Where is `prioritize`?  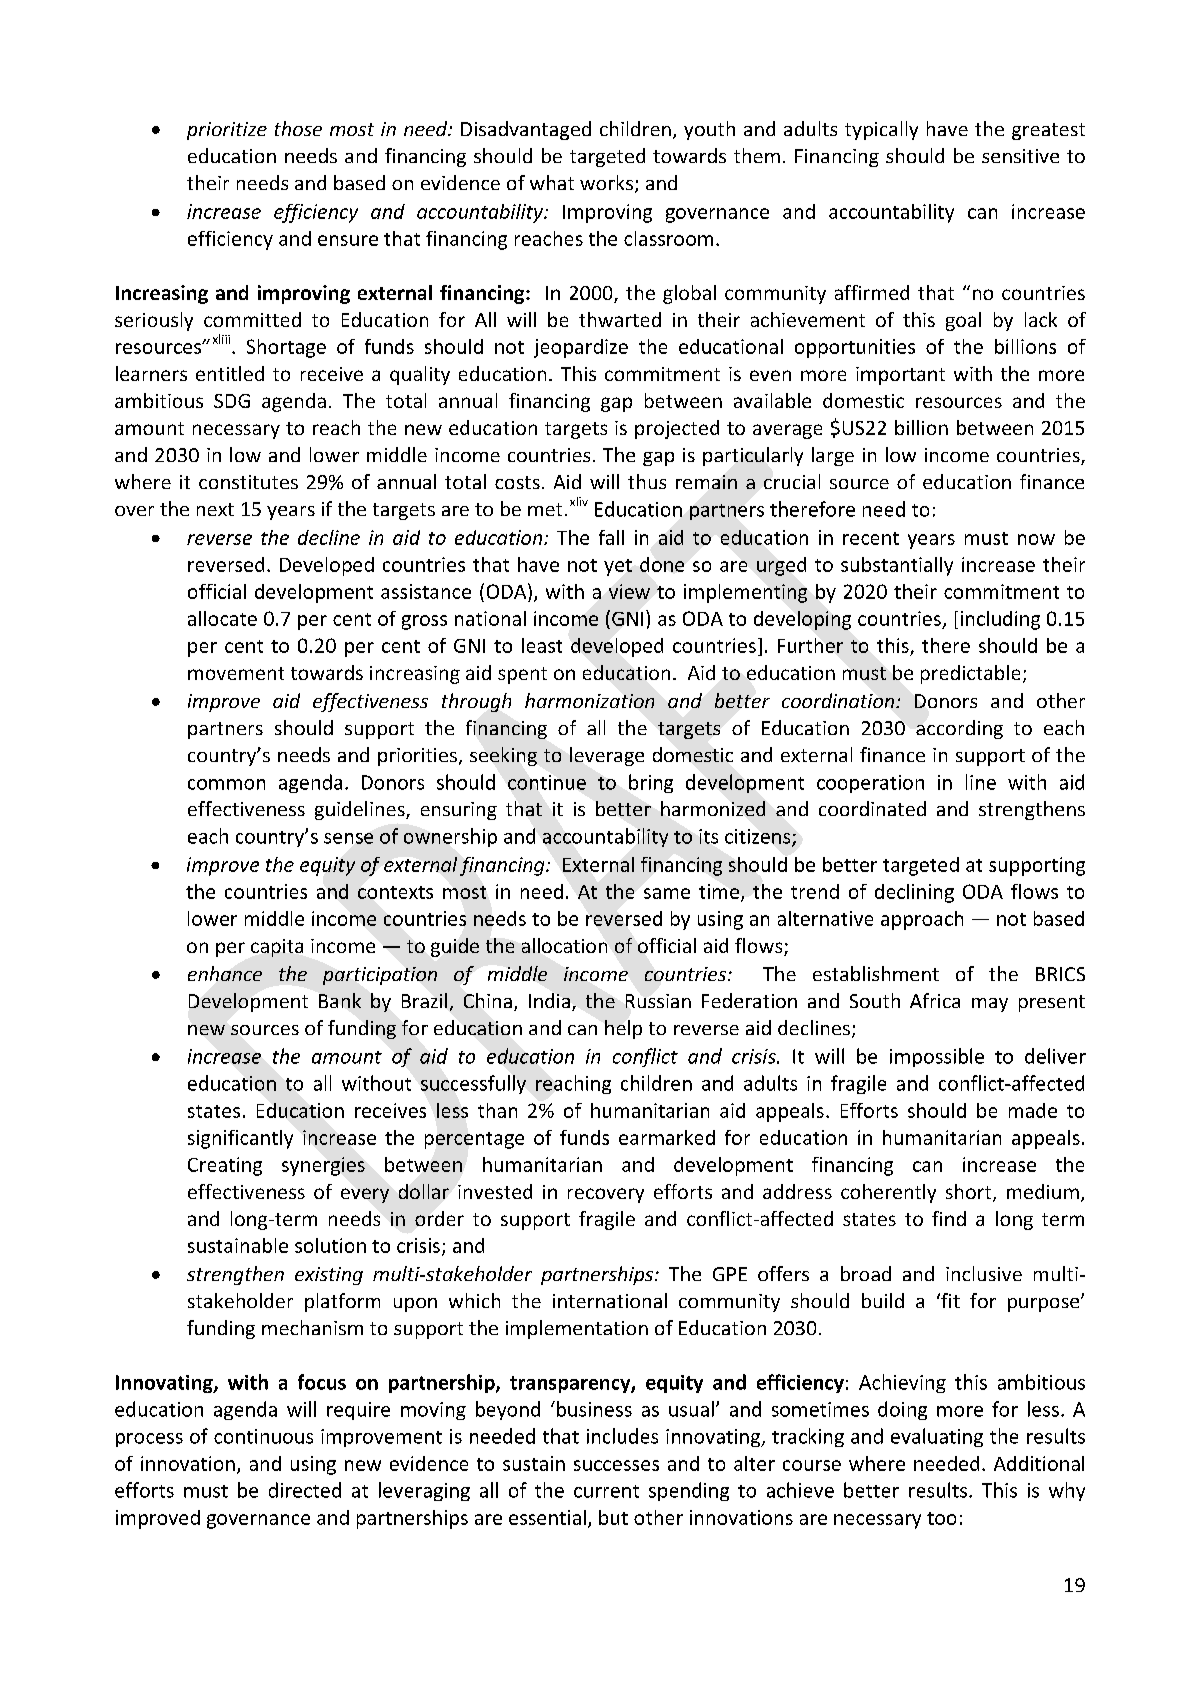
prioritize is located at coordinates (227, 131).
